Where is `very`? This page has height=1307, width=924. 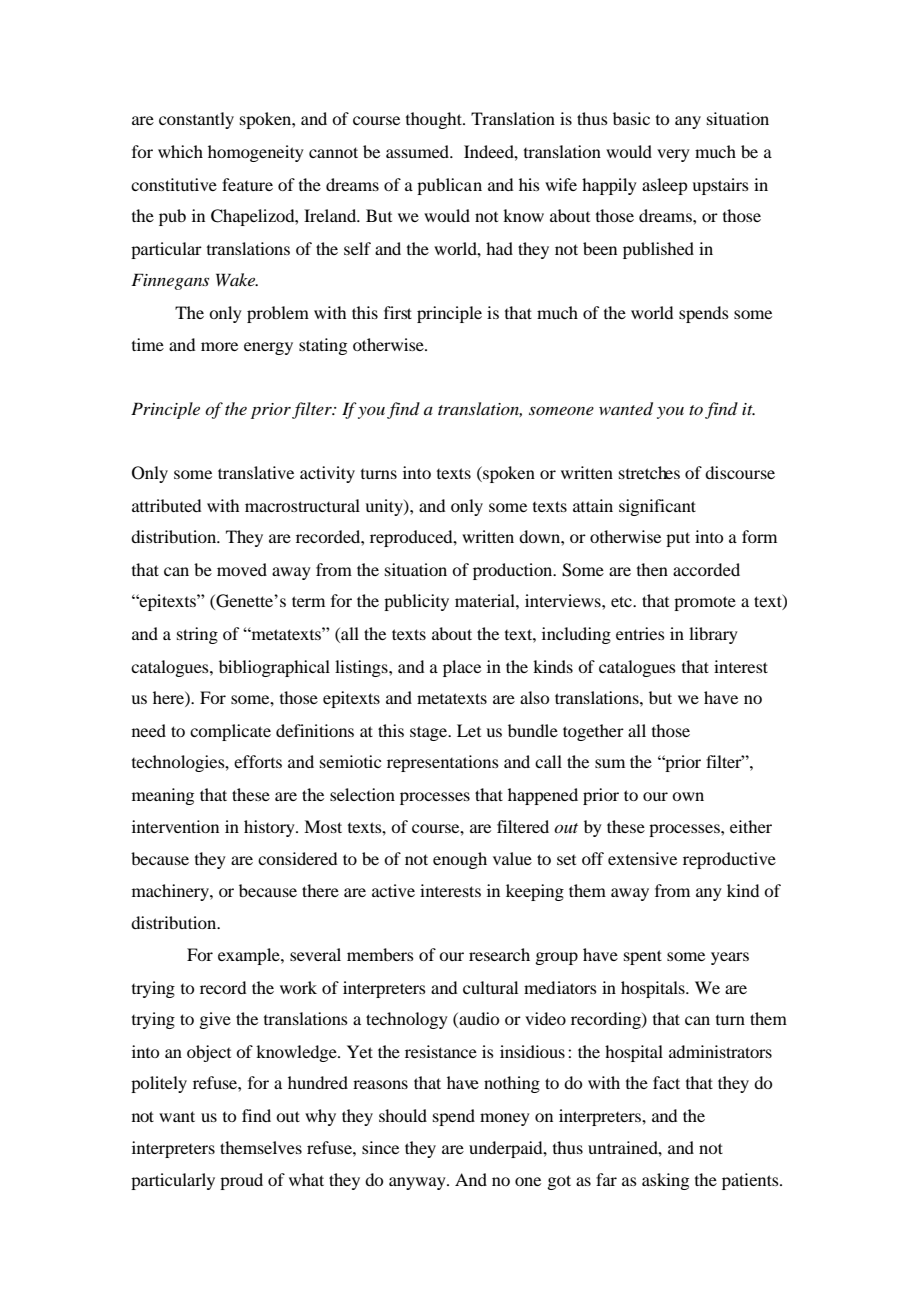
very is located at coordinates (673, 155).
